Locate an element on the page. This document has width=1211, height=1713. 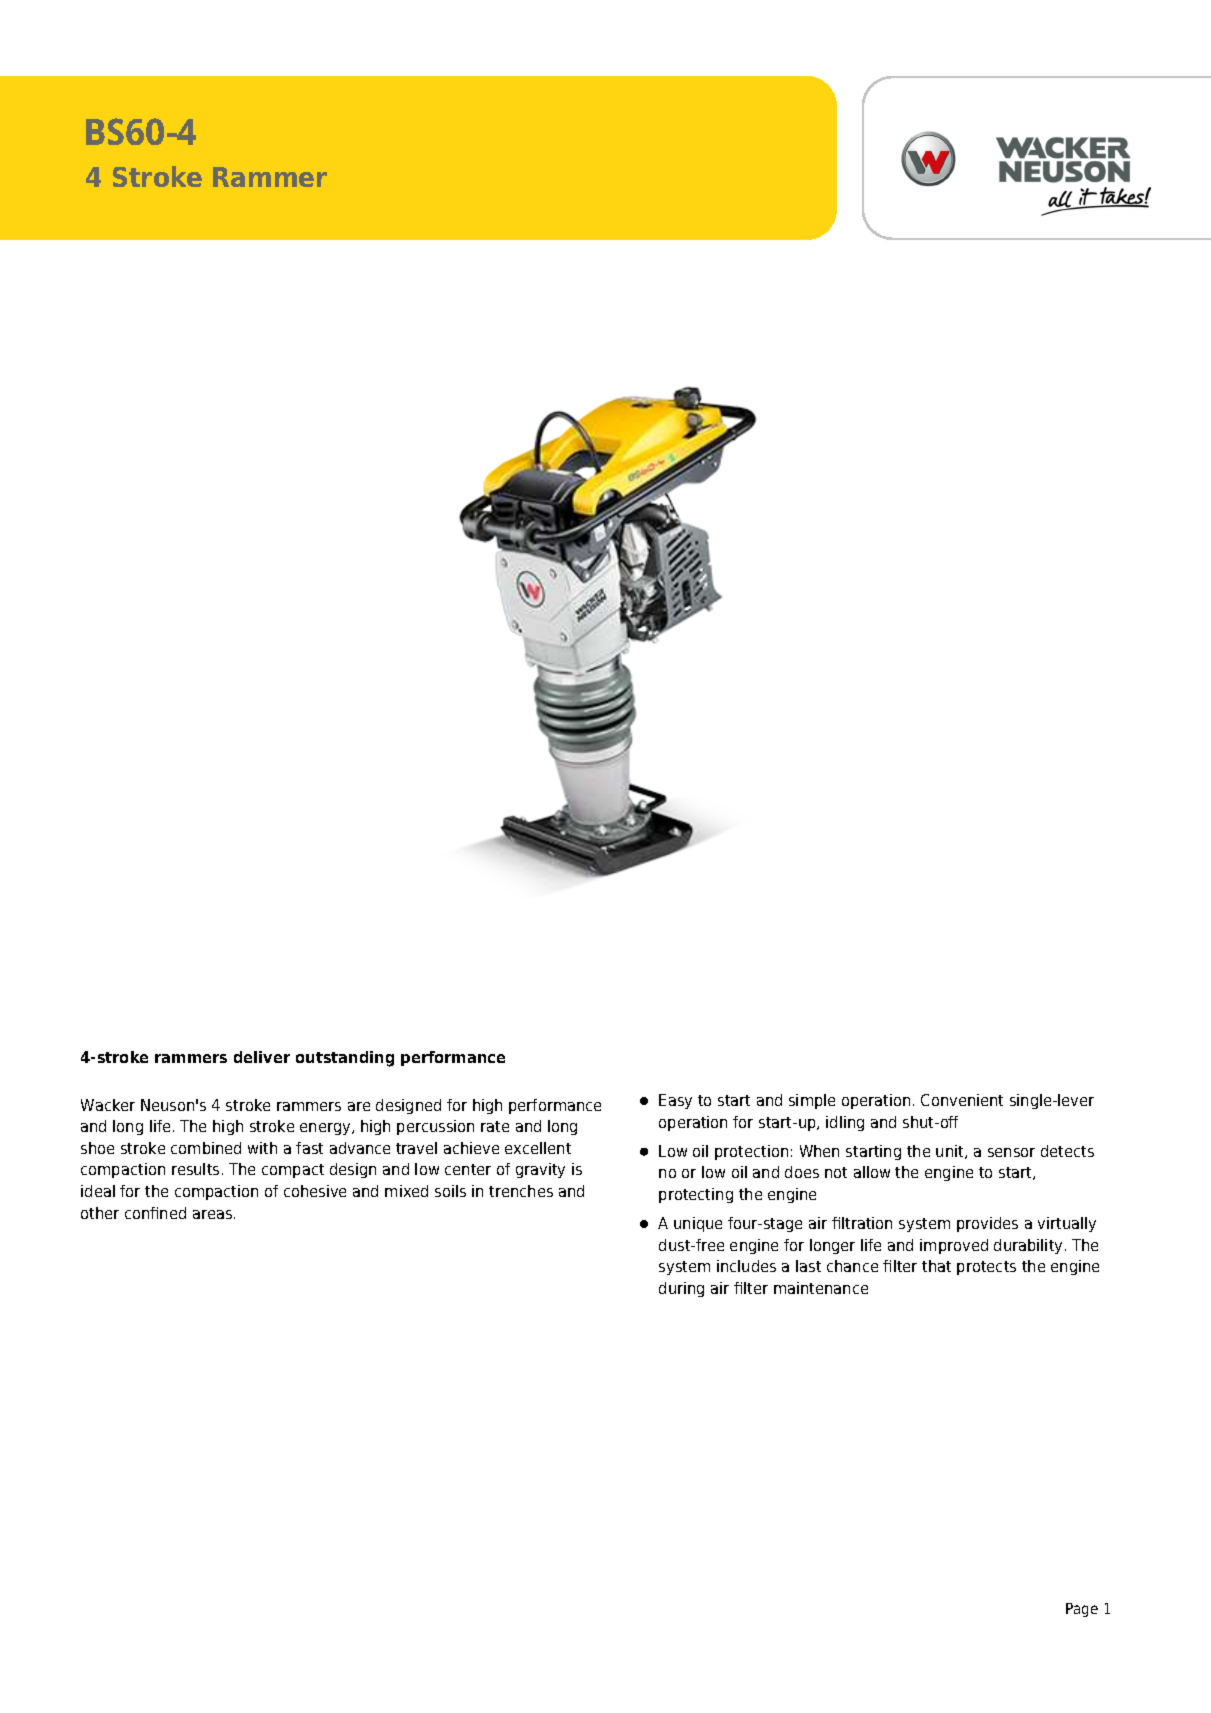
areas is located at coordinates (214, 1214).
